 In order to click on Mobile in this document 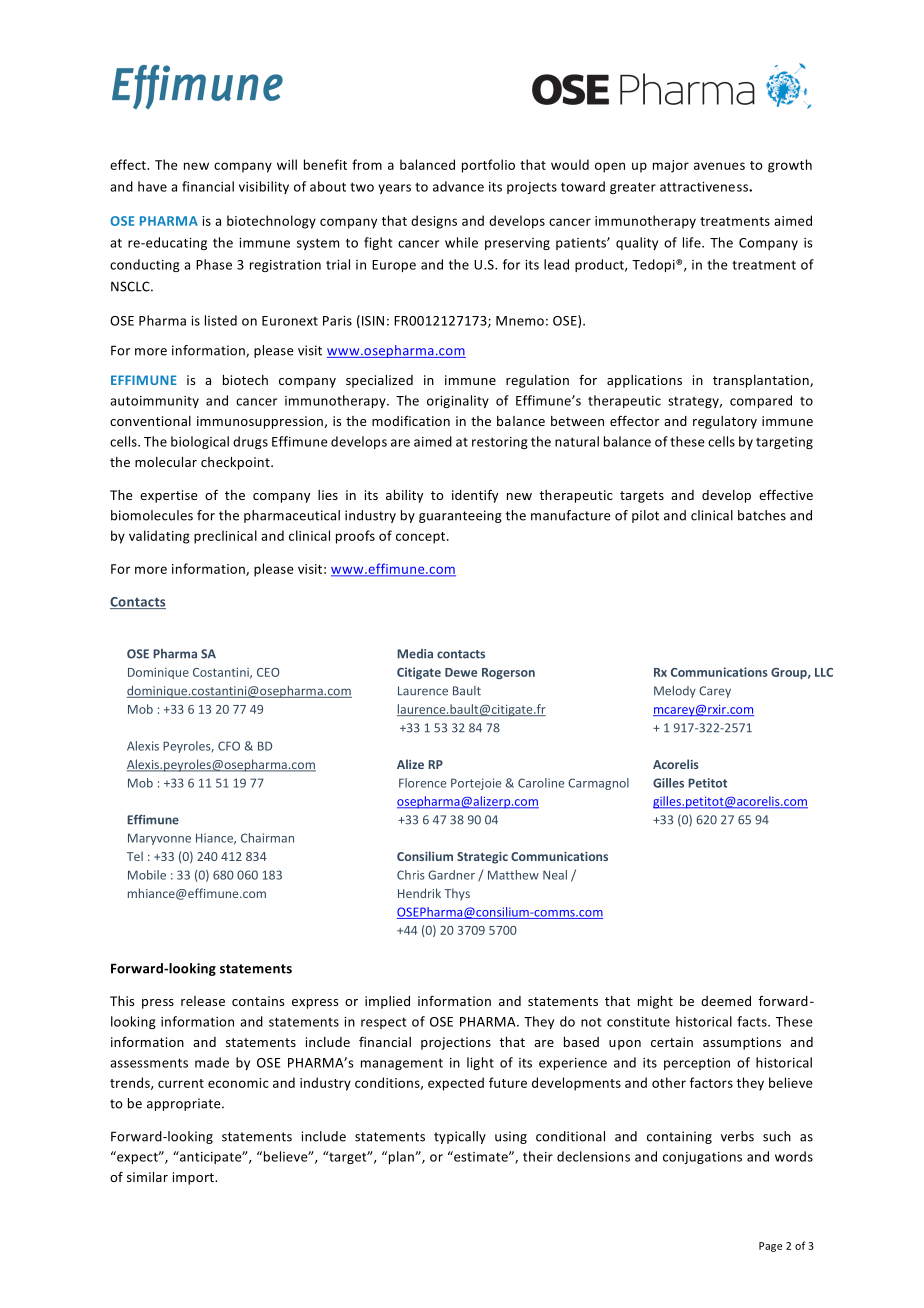, I will do `click(147, 875)`.
